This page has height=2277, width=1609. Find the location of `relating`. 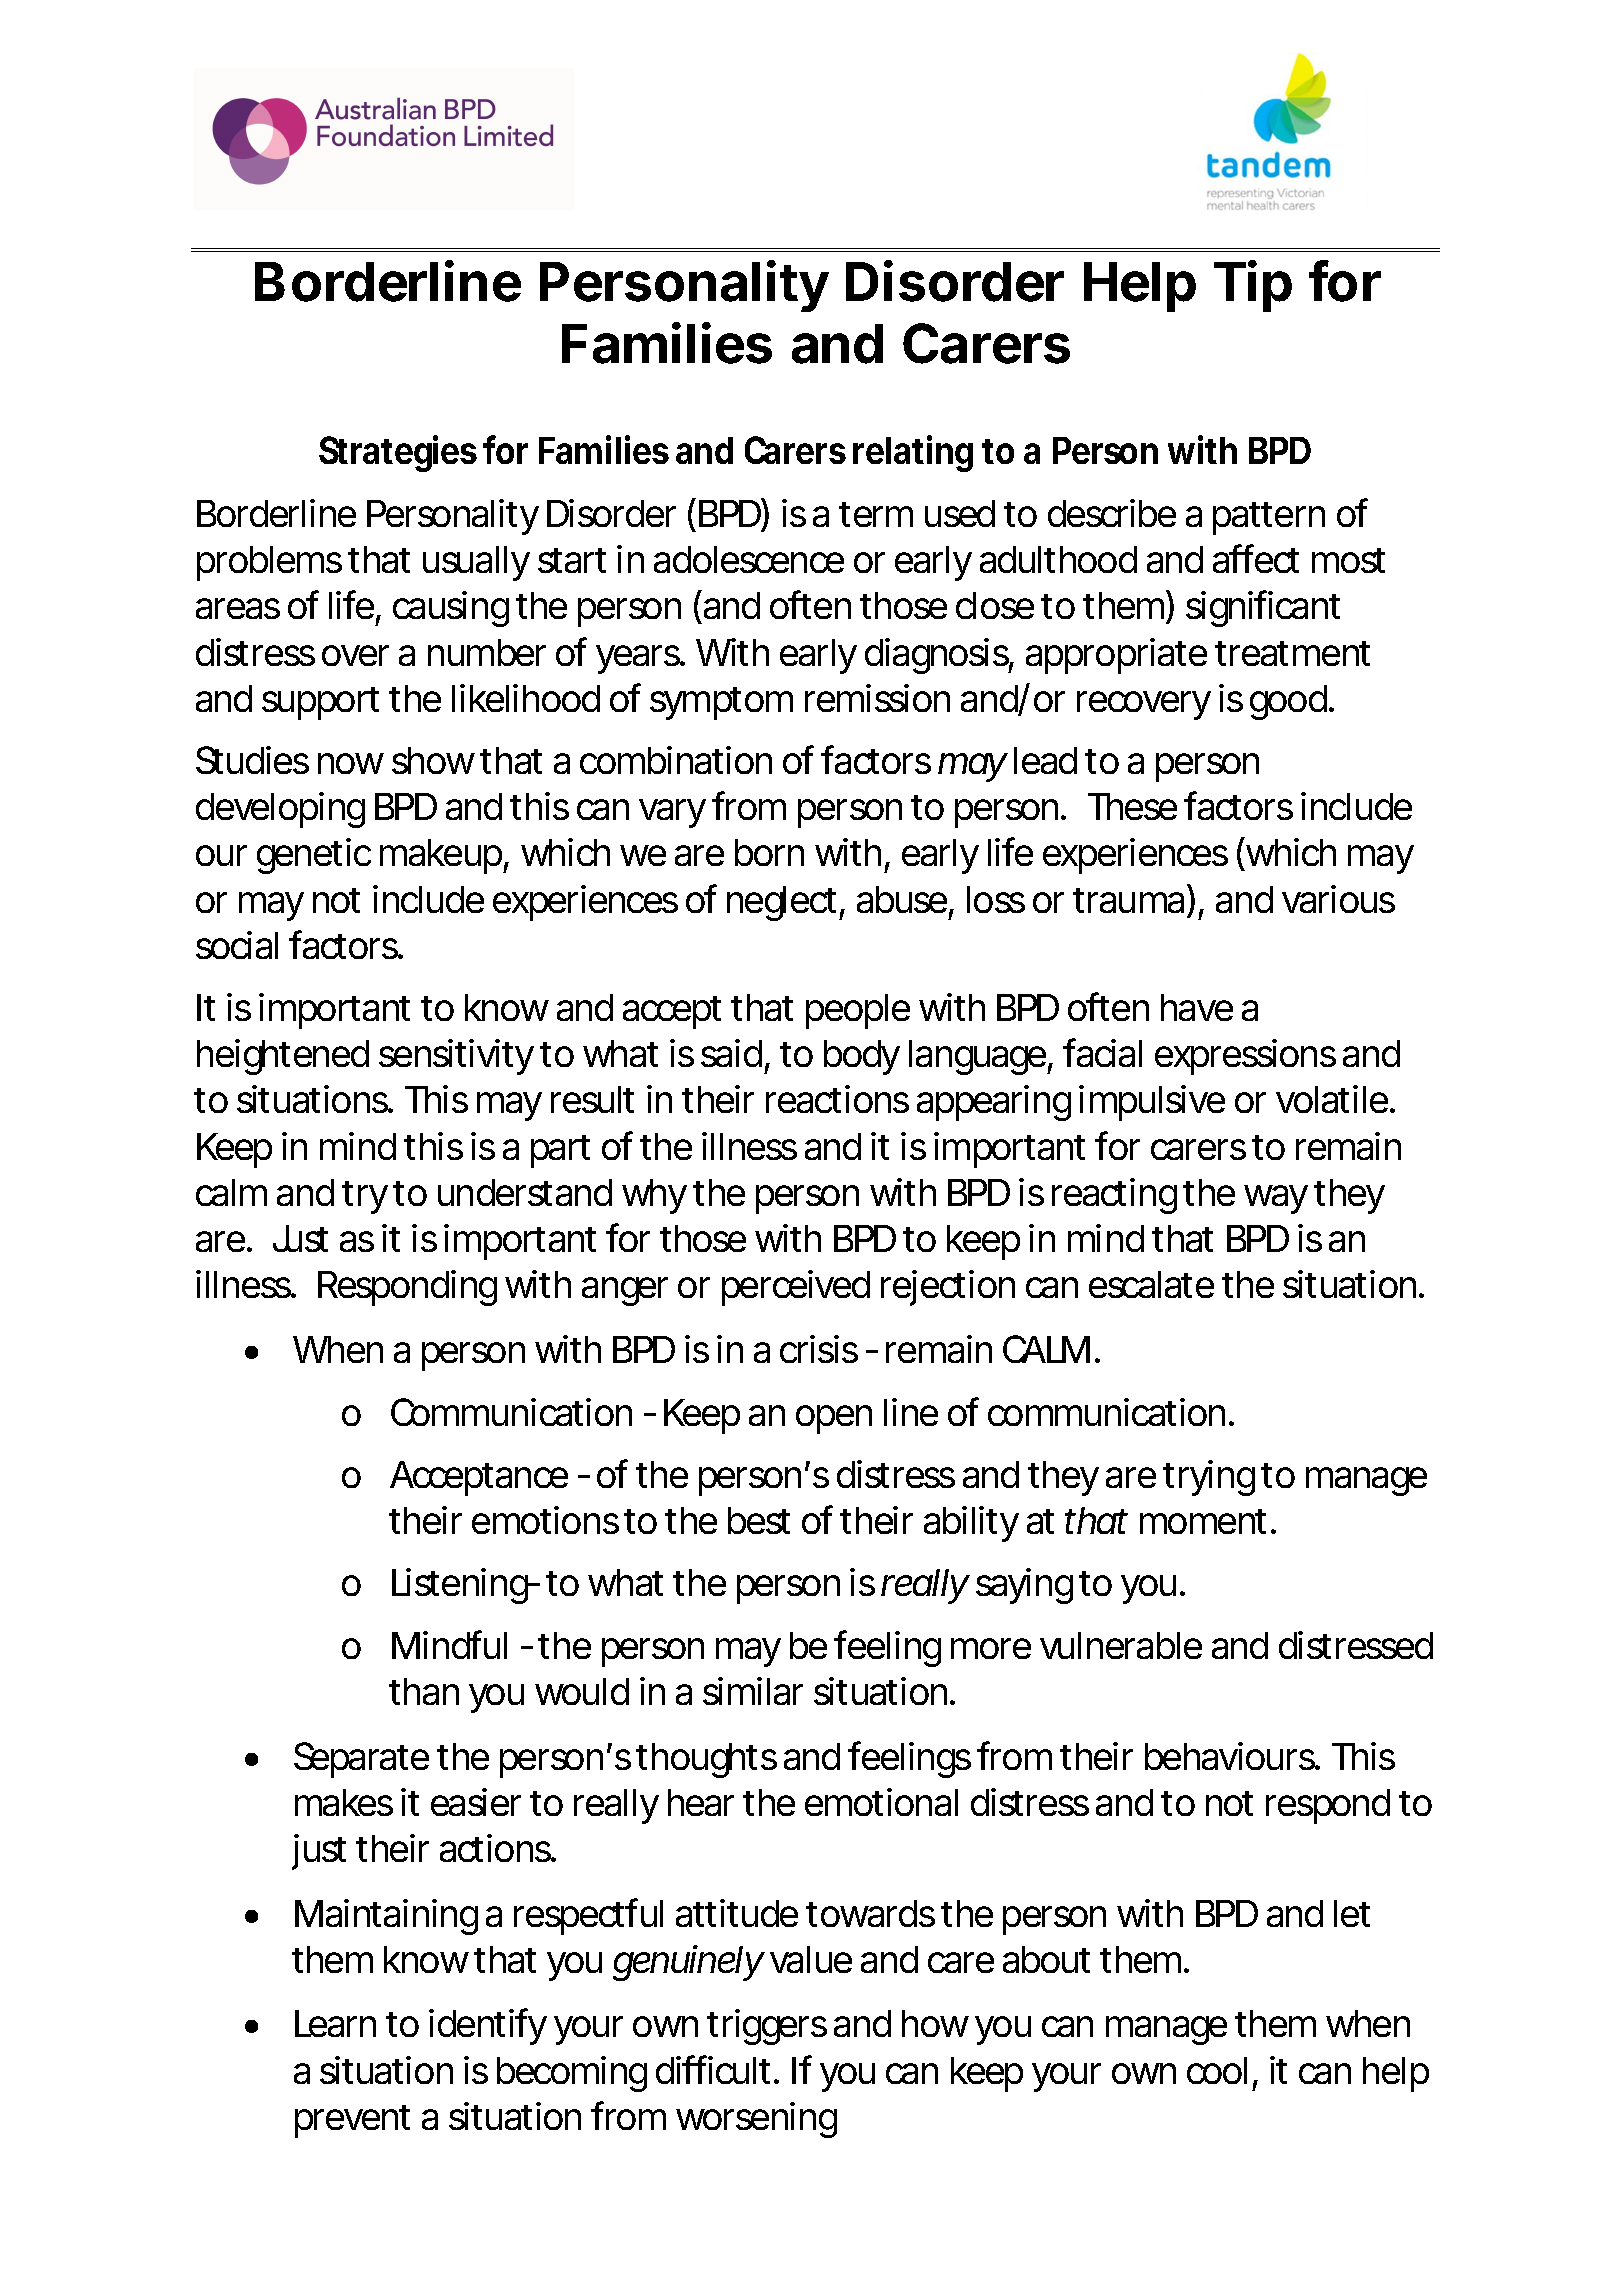

relating is located at coordinates (913, 453).
